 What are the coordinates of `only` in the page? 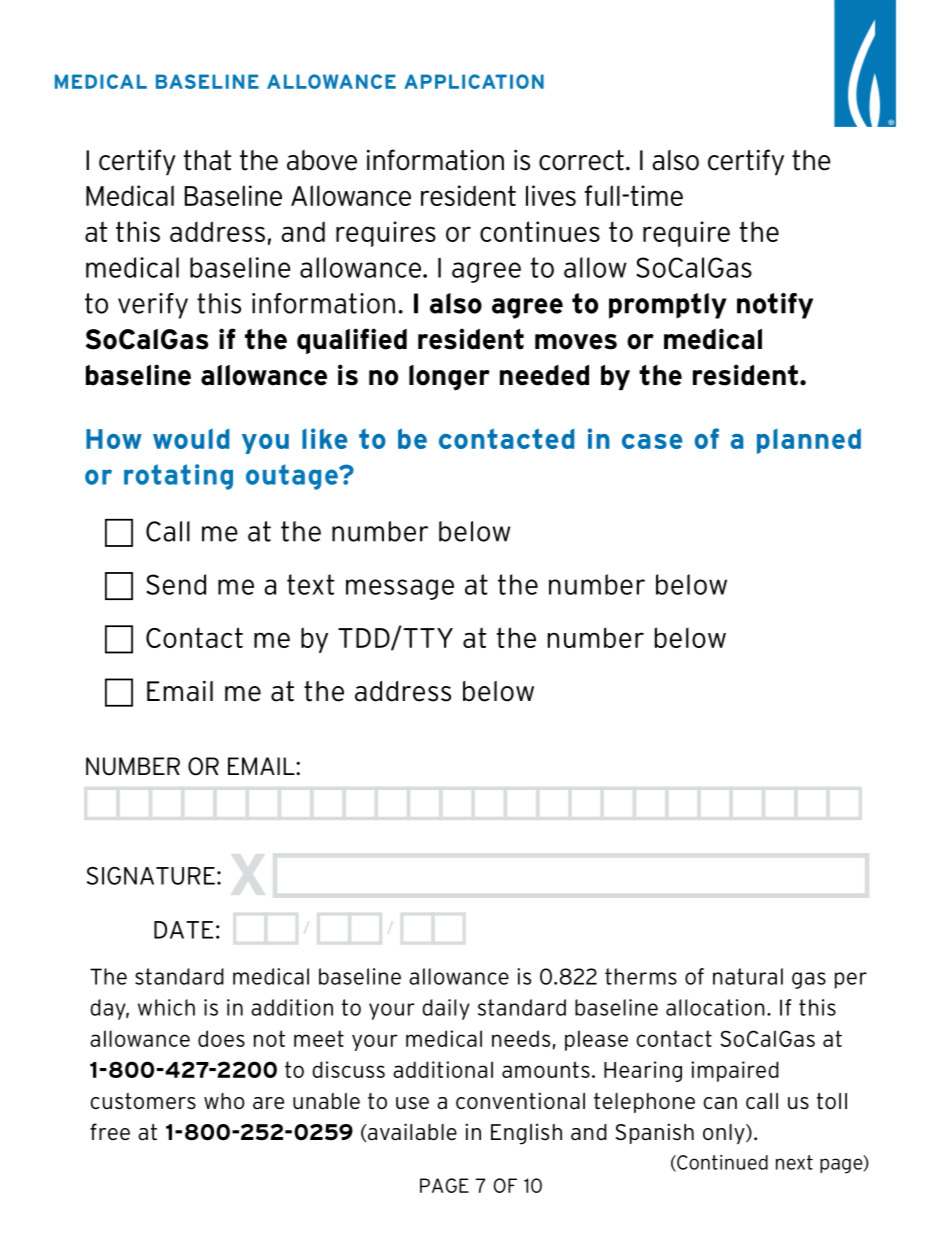 It's located at (725, 1134).
